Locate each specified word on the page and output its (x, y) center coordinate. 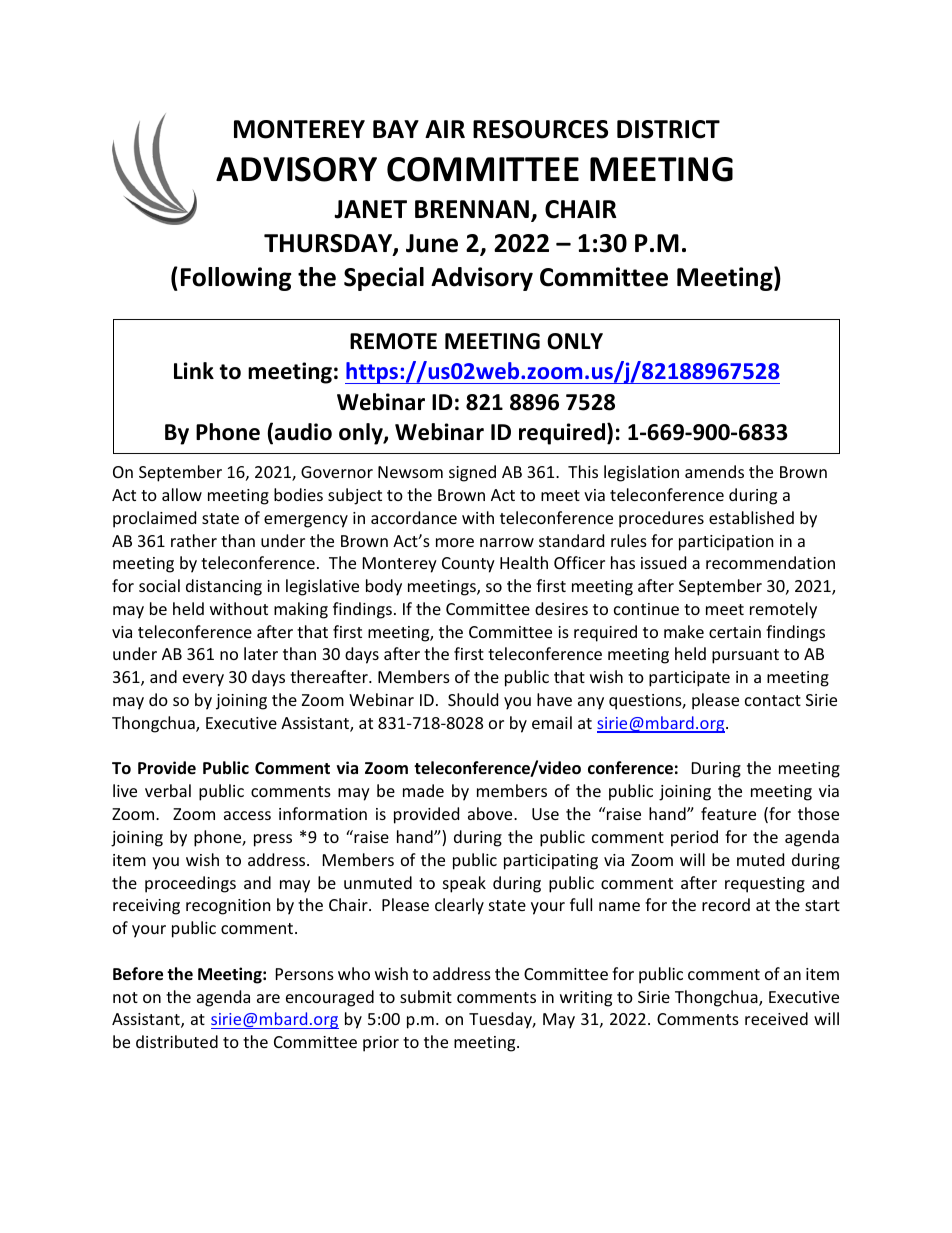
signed (472, 473)
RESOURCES (540, 129)
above (491, 813)
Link (194, 370)
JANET (370, 209)
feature (728, 813)
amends (714, 471)
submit (426, 996)
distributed (177, 1041)
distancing (224, 587)
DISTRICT (668, 129)
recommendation (770, 562)
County (468, 565)
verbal (168, 790)
